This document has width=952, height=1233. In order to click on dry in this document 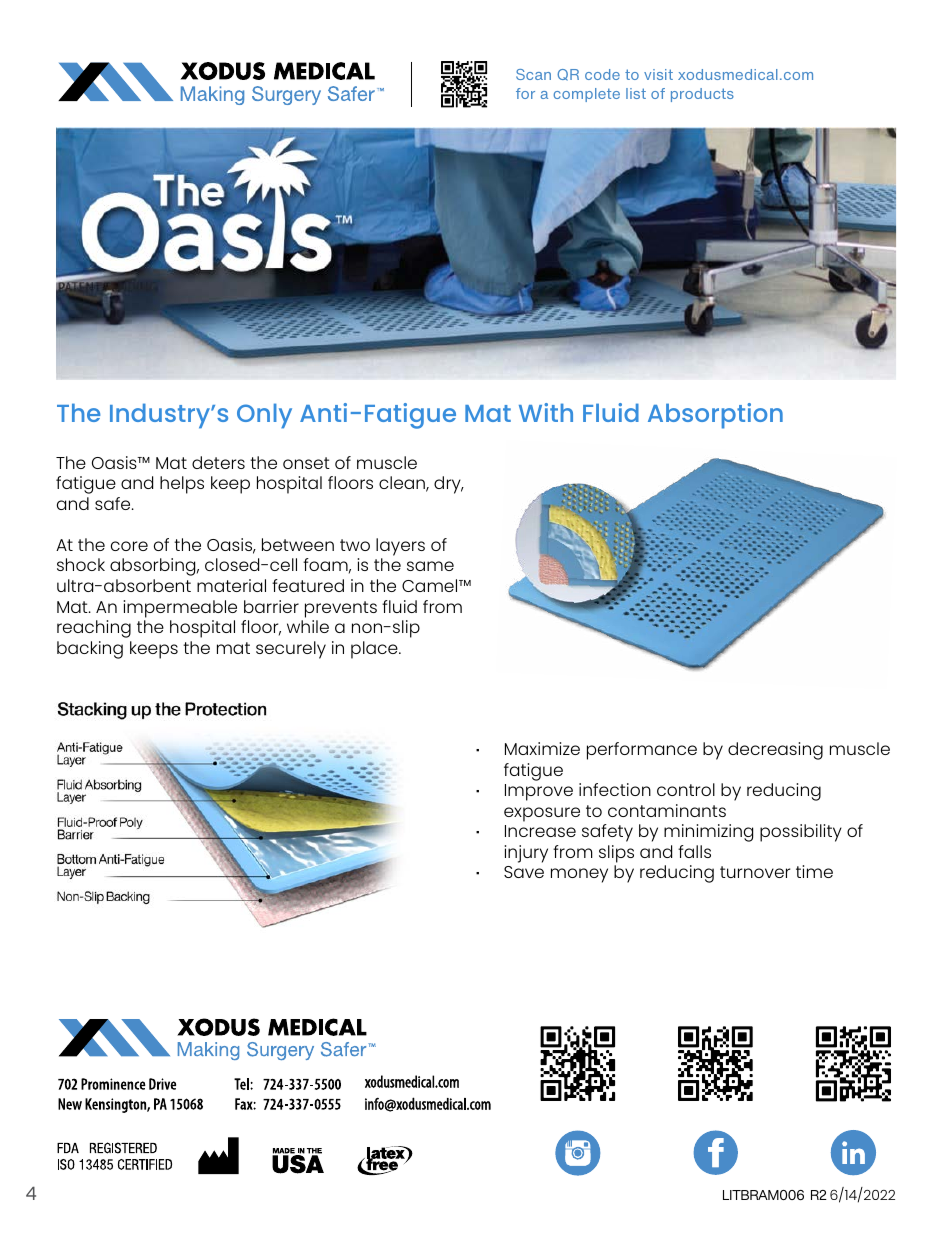, I will do `click(448, 485)`.
